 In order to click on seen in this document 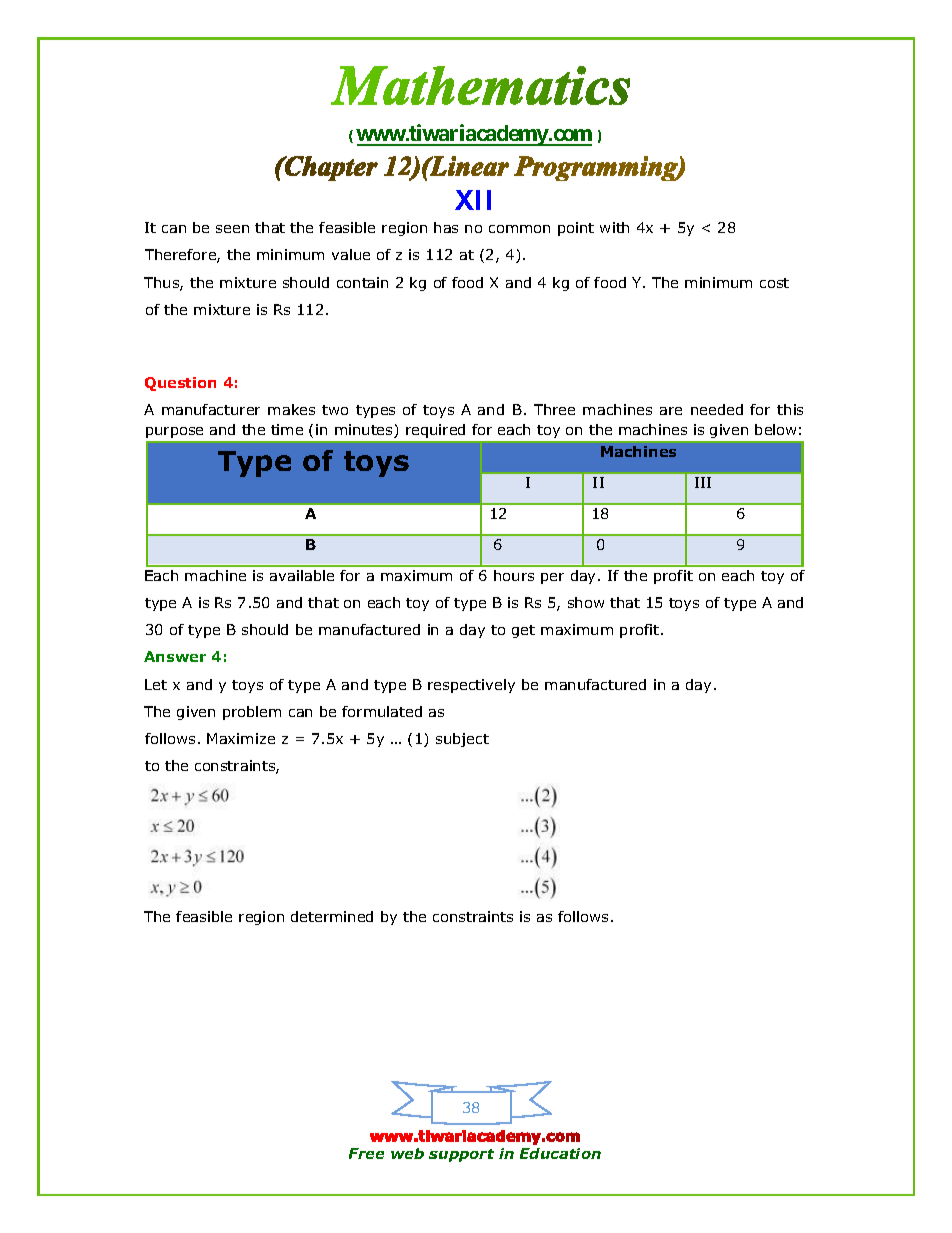, I will do `click(232, 229)`.
